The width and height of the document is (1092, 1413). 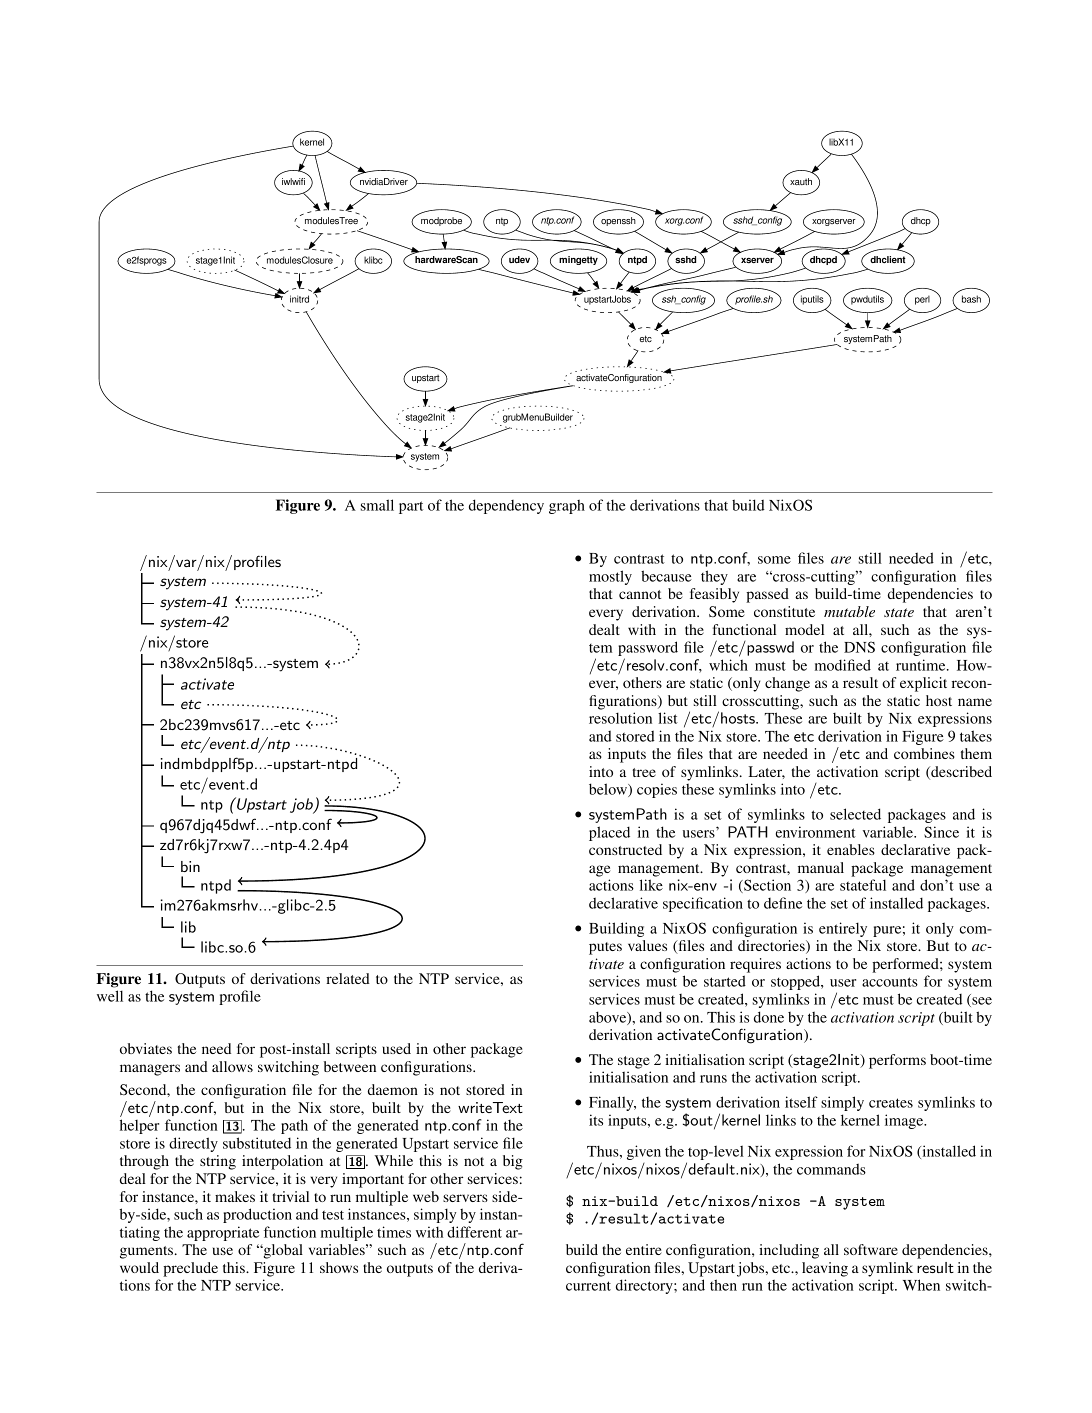 What do you see at coordinates (441, 221) in the document?
I see `modprobe` at bounding box center [441, 221].
